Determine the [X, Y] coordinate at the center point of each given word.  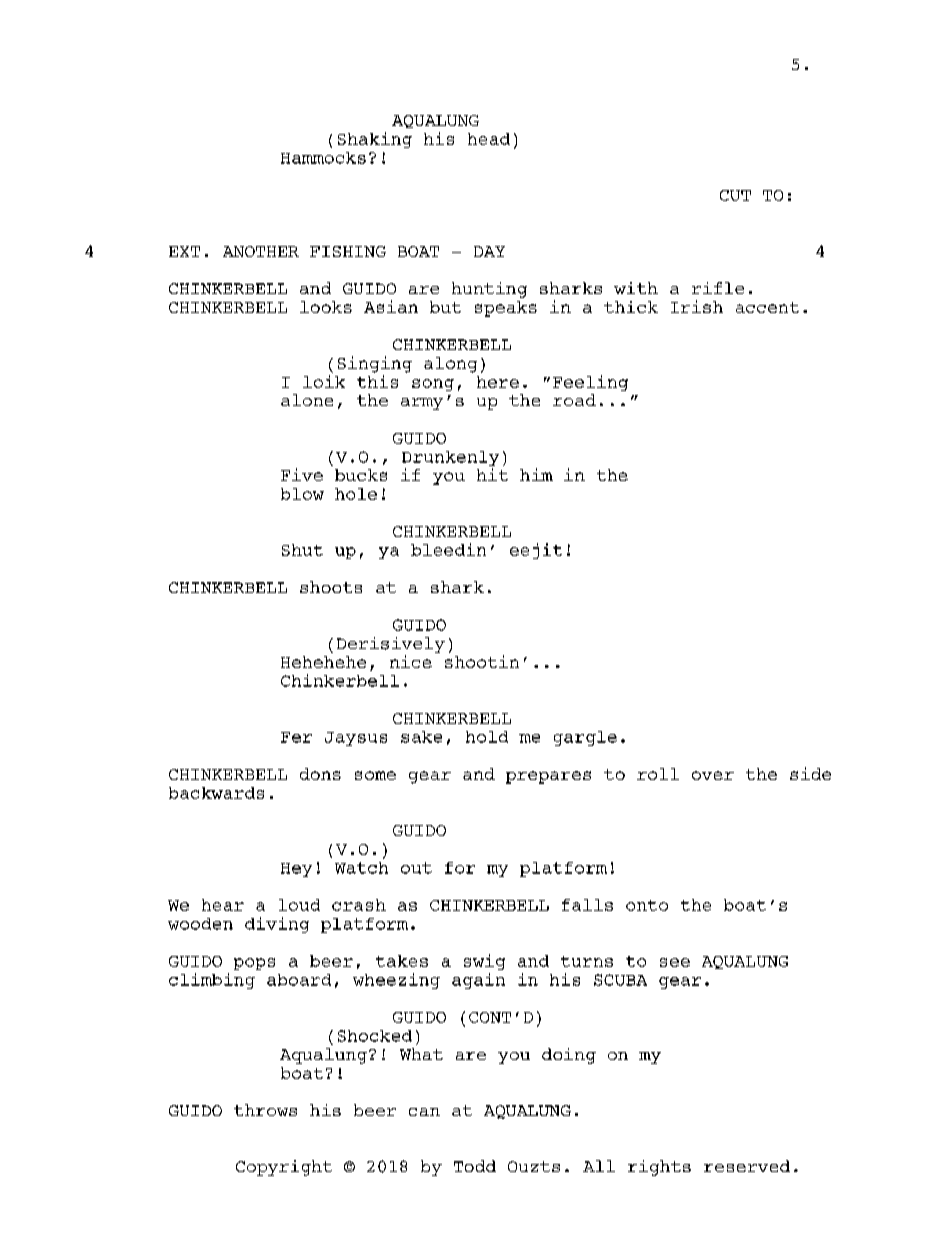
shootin [482, 661]
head [489, 139]
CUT [735, 195]
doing [569, 1056]
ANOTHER [261, 251]
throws [265, 1110]
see [675, 962]
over [713, 775]
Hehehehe [323, 662]
